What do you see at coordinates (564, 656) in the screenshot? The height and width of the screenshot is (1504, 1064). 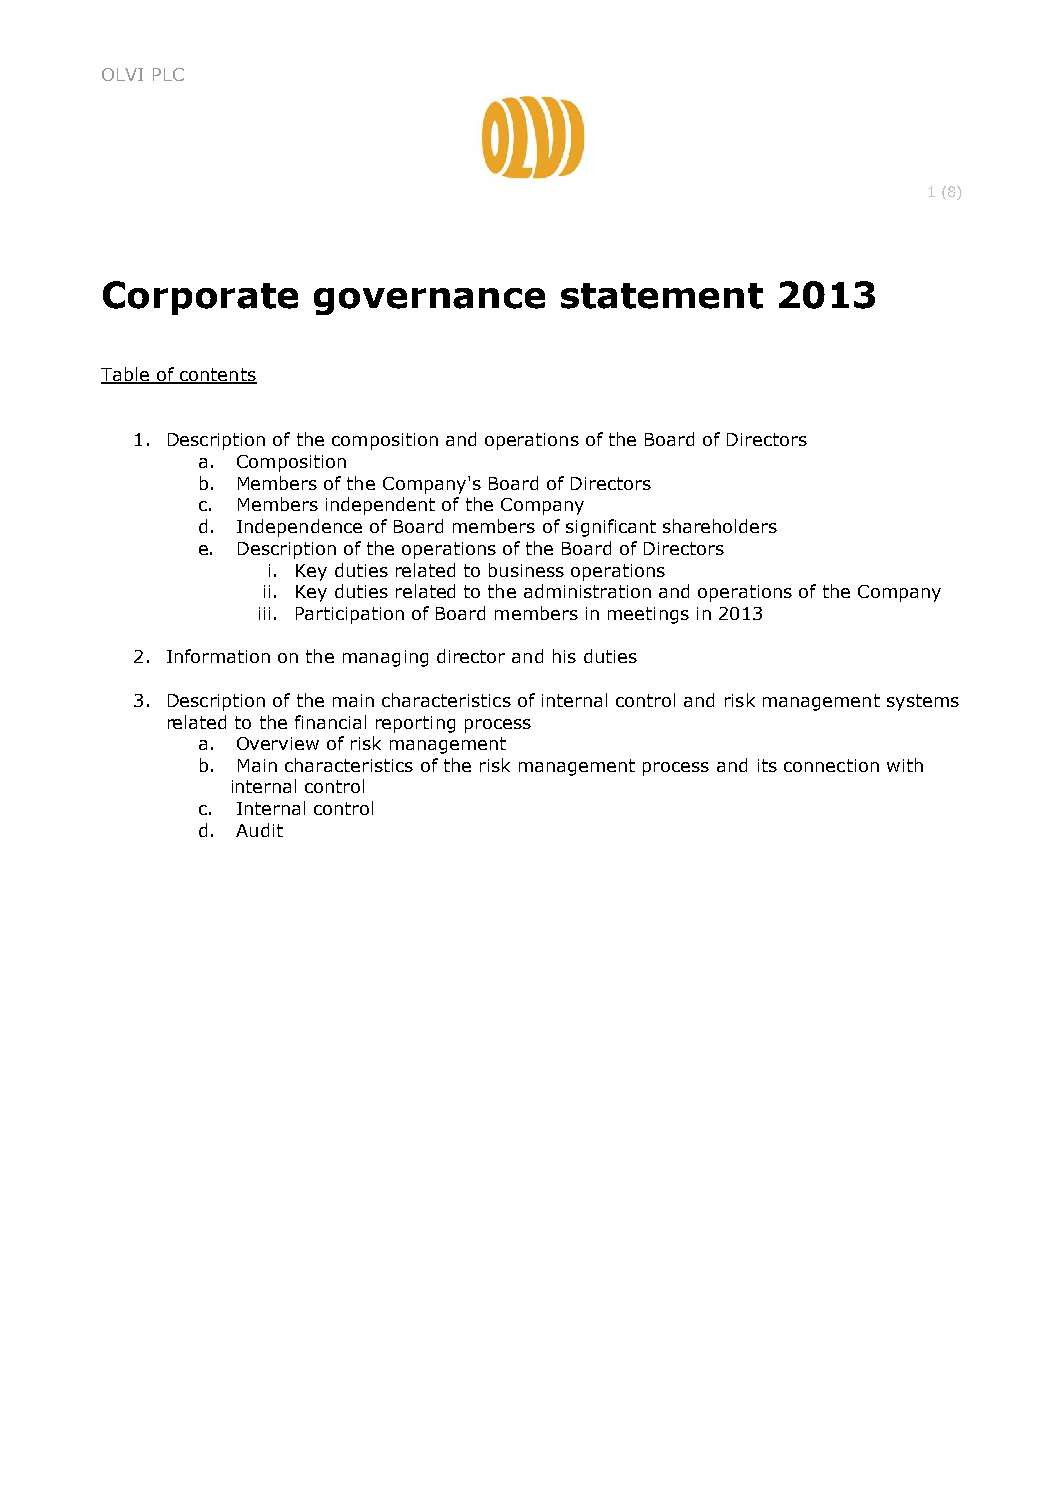 I see `his` at bounding box center [564, 656].
